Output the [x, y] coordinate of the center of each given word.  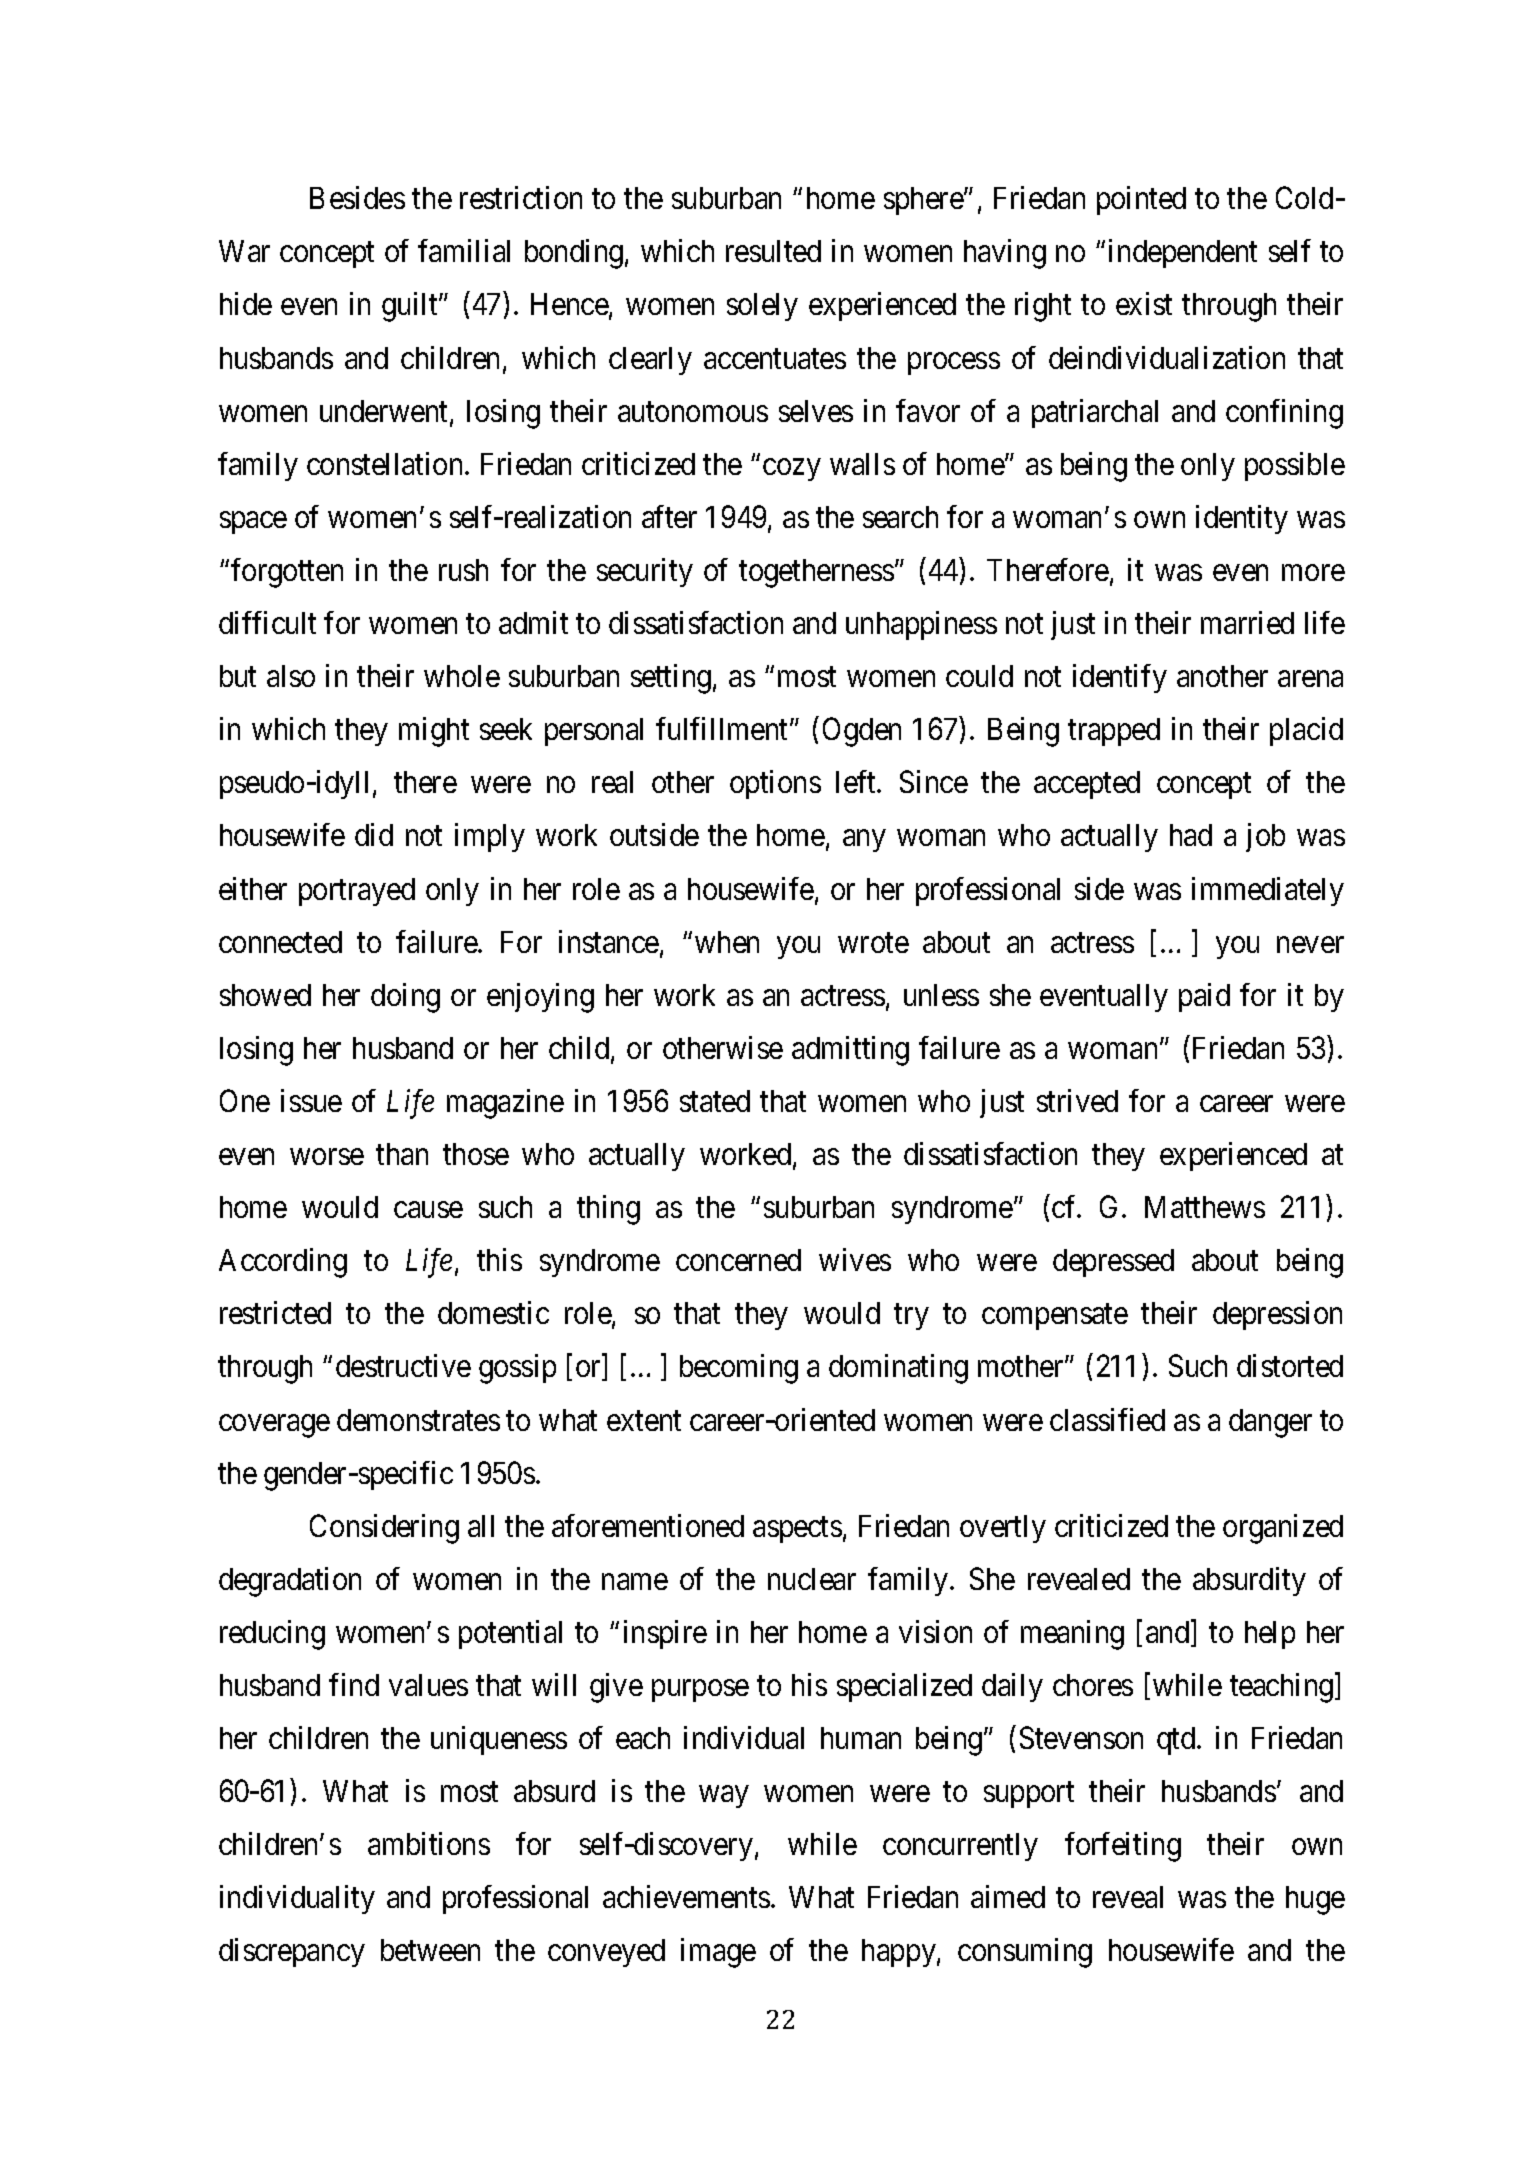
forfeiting [1123, 1847]
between [430, 1950]
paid [1204, 997]
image [718, 1953]
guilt [411, 307]
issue [311, 1100]
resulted [773, 251]
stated [715, 1101]
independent [1183, 253]
